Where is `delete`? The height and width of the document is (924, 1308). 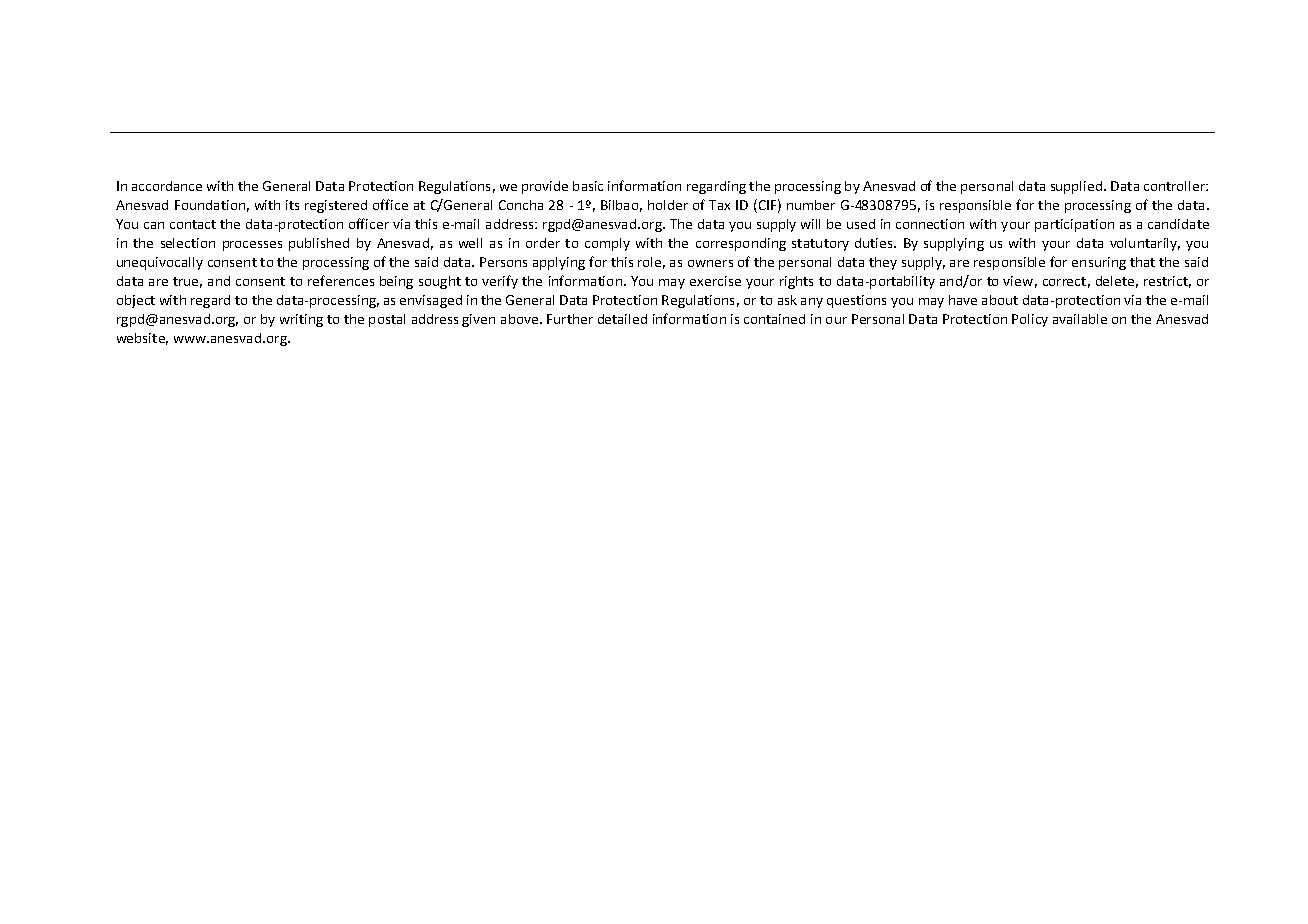
delete is located at coordinates (1115, 281).
